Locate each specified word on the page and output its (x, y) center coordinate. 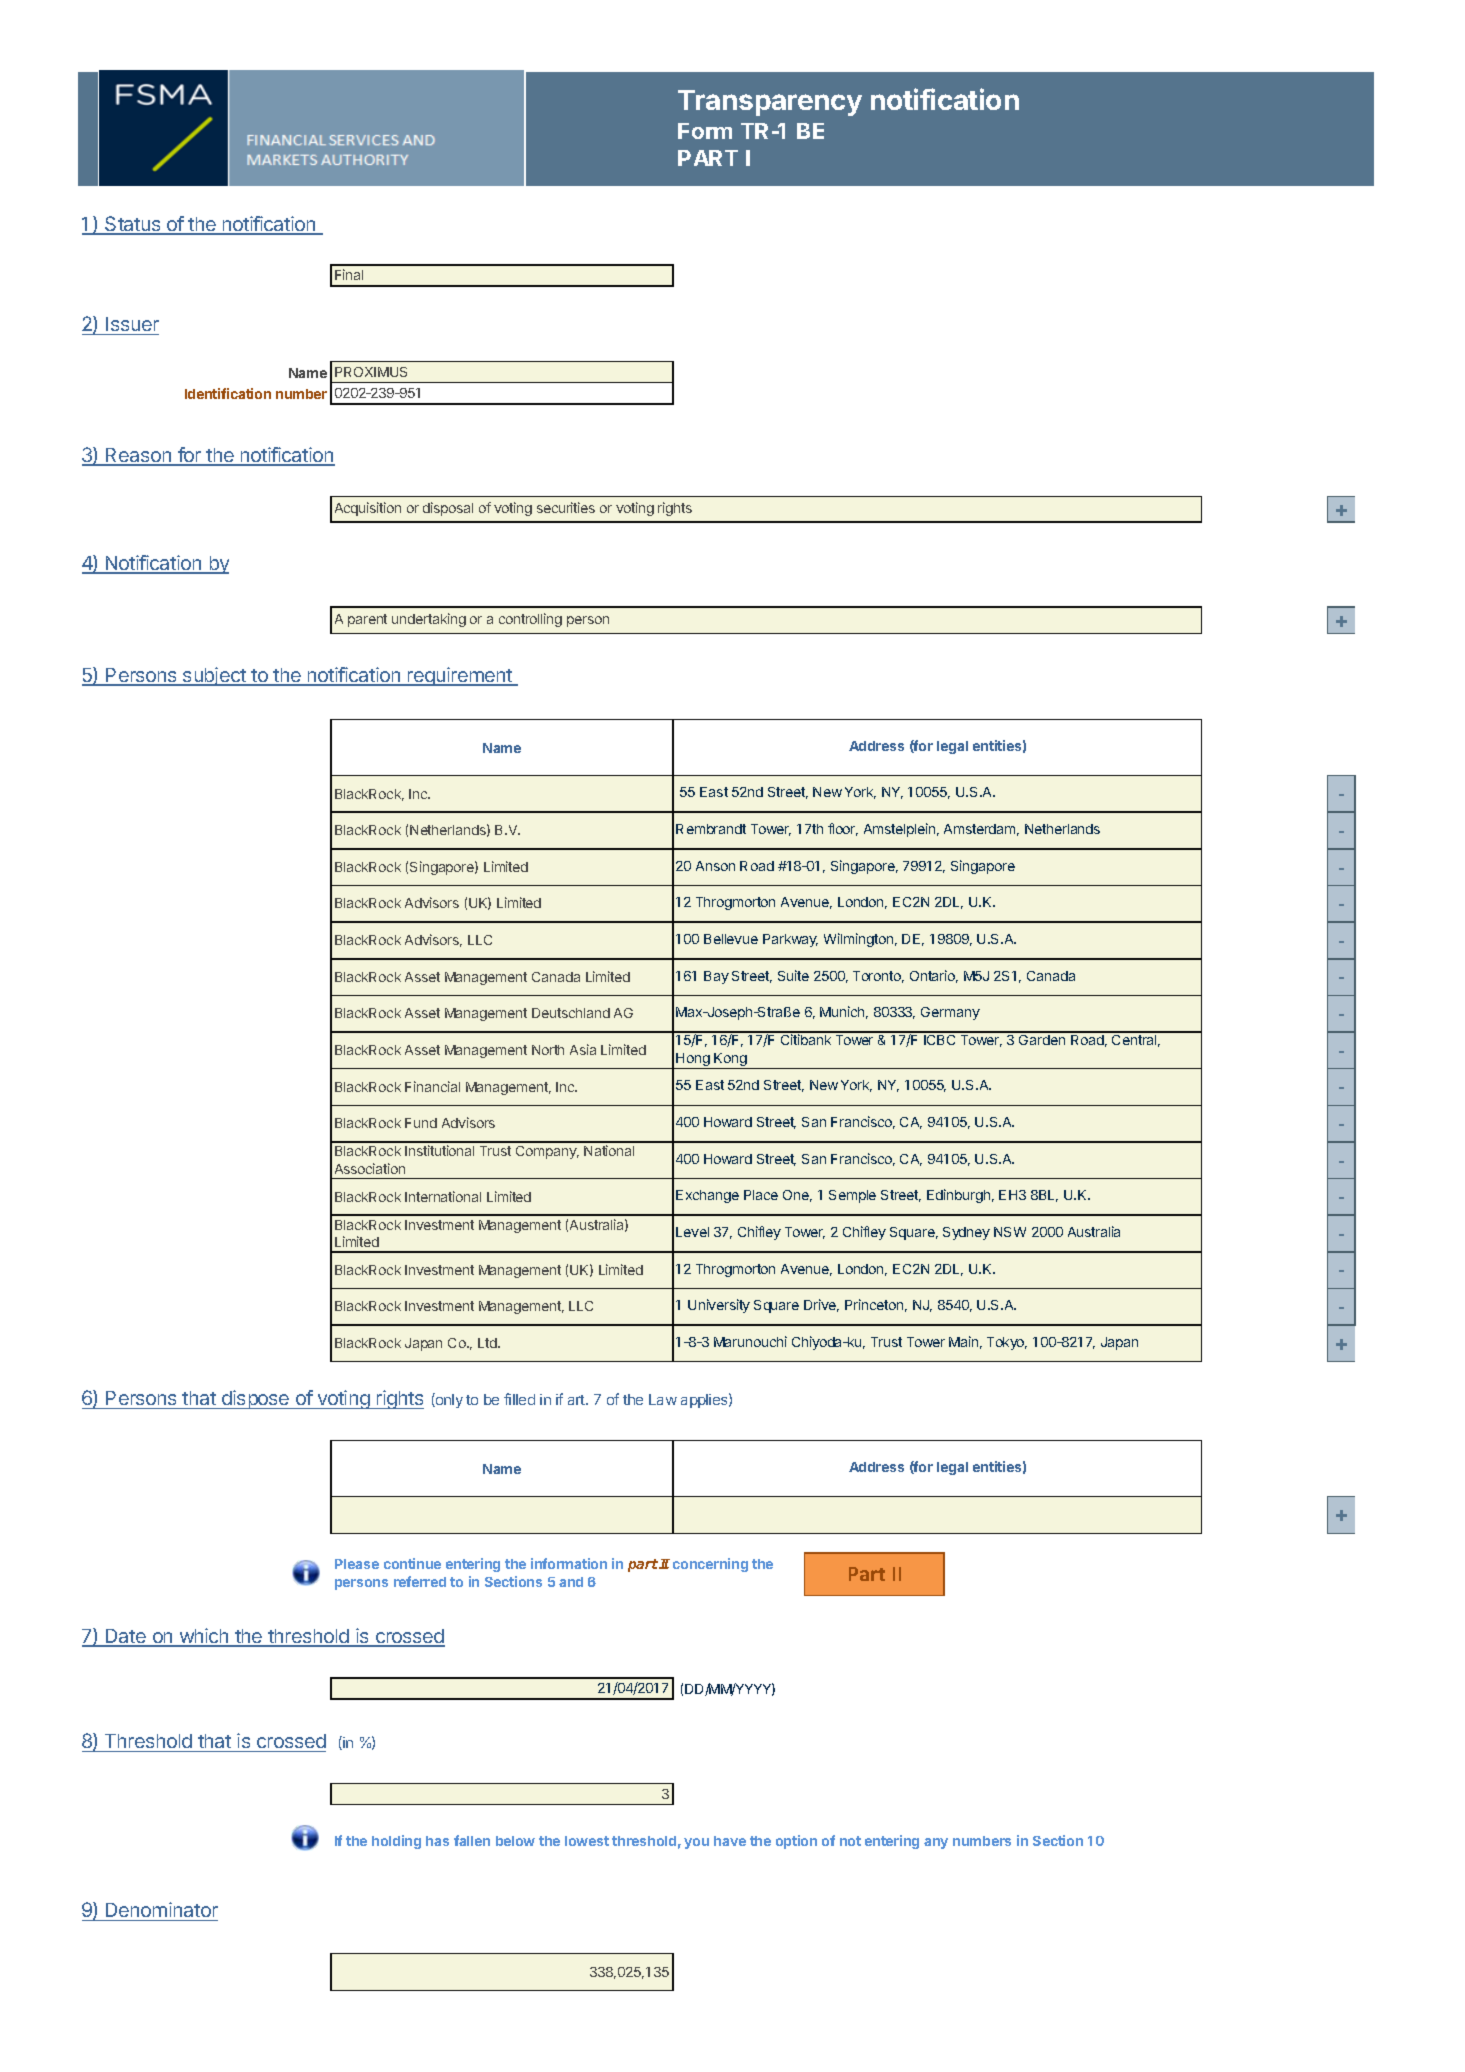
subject (214, 676)
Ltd (488, 1343)
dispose (256, 1399)
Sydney (966, 1233)
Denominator (162, 1909)
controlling (530, 620)
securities (566, 507)
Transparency (770, 103)
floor (843, 829)
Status (133, 225)
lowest (587, 1841)
